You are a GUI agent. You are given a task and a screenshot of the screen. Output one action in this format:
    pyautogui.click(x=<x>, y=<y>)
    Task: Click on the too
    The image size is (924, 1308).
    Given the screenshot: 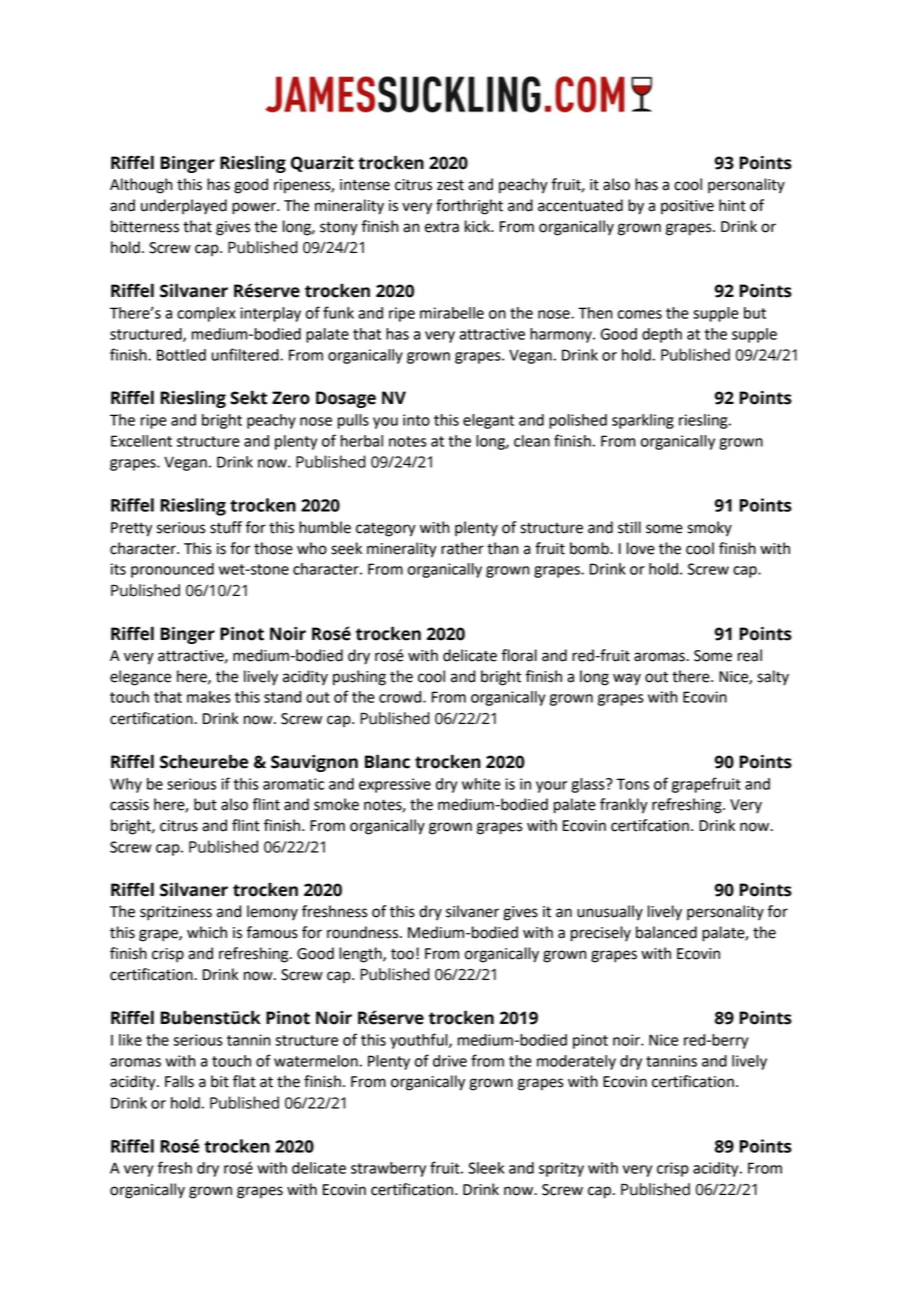 What is the action you would take?
    pyautogui.click(x=402, y=954)
